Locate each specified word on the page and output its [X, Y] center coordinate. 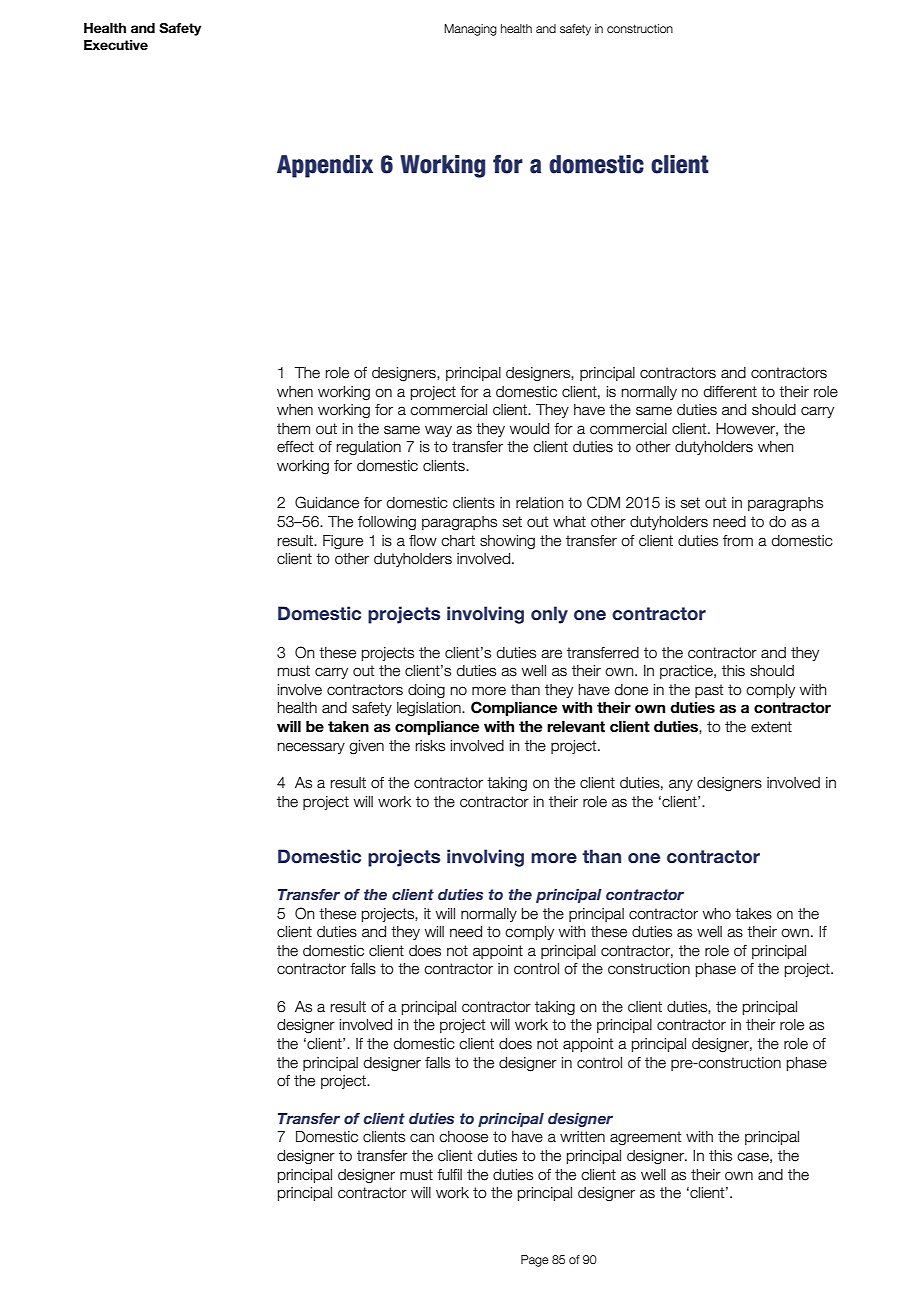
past [709, 691]
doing [426, 691]
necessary [311, 748]
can [422, 1138]
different [730, 392]
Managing [470, 30]
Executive [116, 45]
